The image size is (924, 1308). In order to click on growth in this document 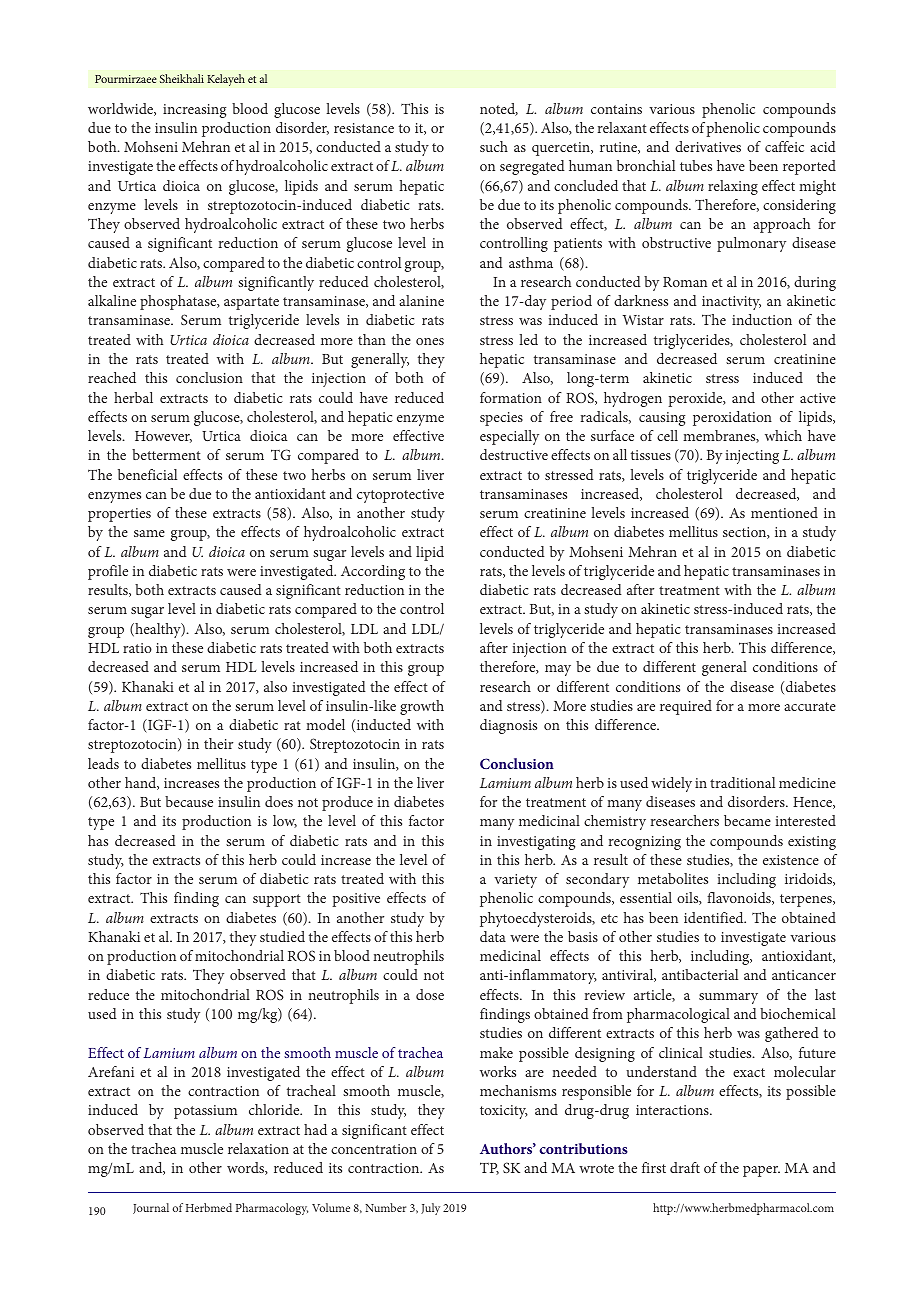, I will do `click(422, 707)`.
